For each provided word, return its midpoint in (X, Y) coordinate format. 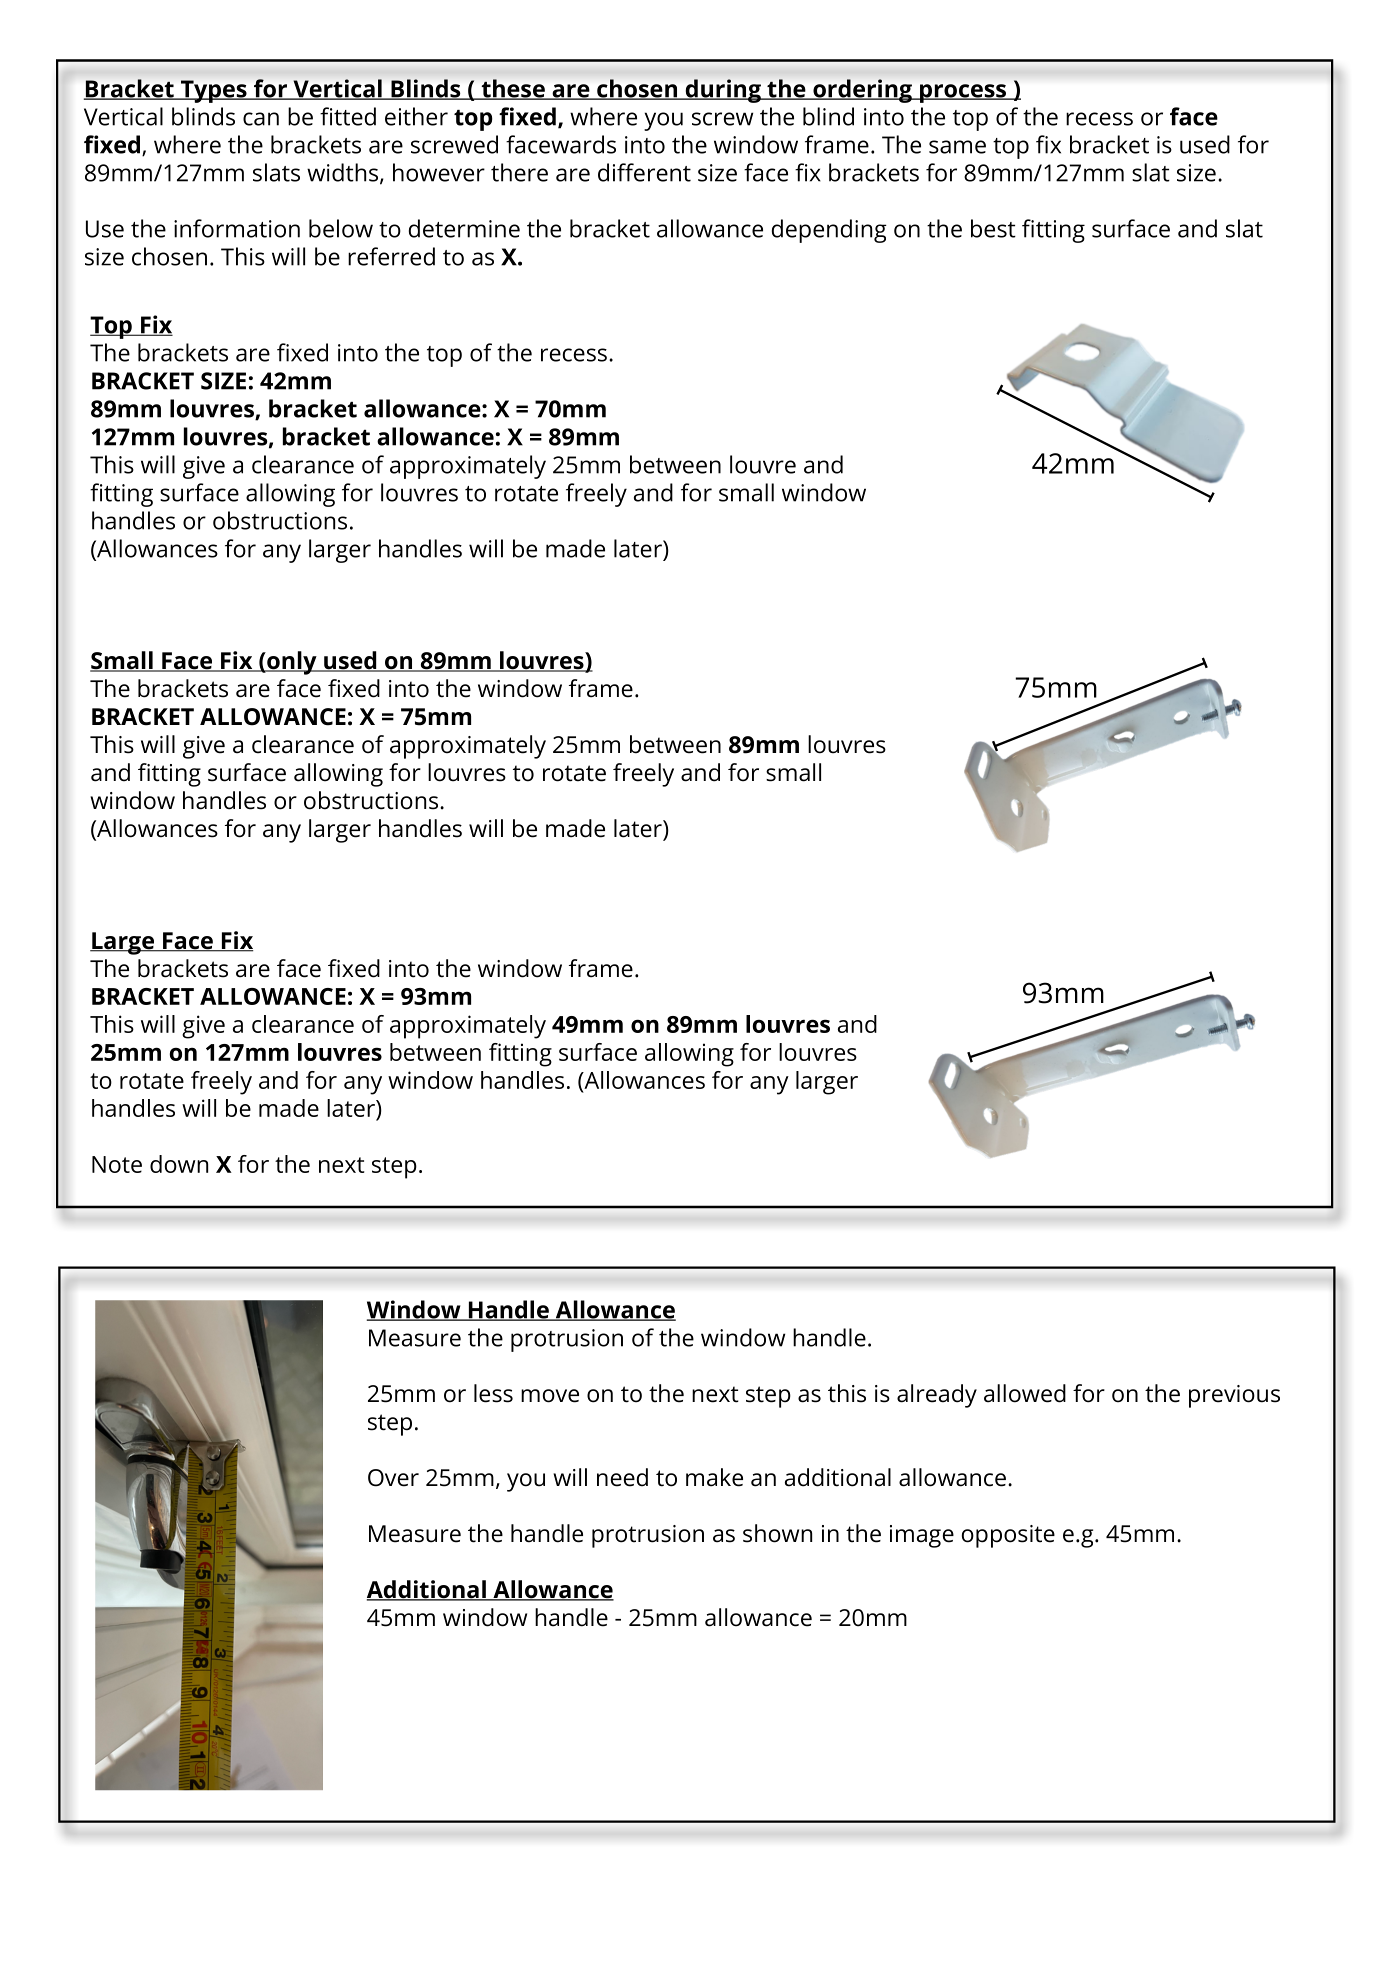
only (292, 663)
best (993, 228)
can (261, 119)
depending (829, 231)
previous (1234, 1396)
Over (393, 1478)
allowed (1025, 1393)
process (963, 93)
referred (391, 256)
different (644, 172)
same (957, 147)
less (493, 1393)
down (179, 1164)
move (550, 1396)
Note (117, 1164)
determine (464, 228)
